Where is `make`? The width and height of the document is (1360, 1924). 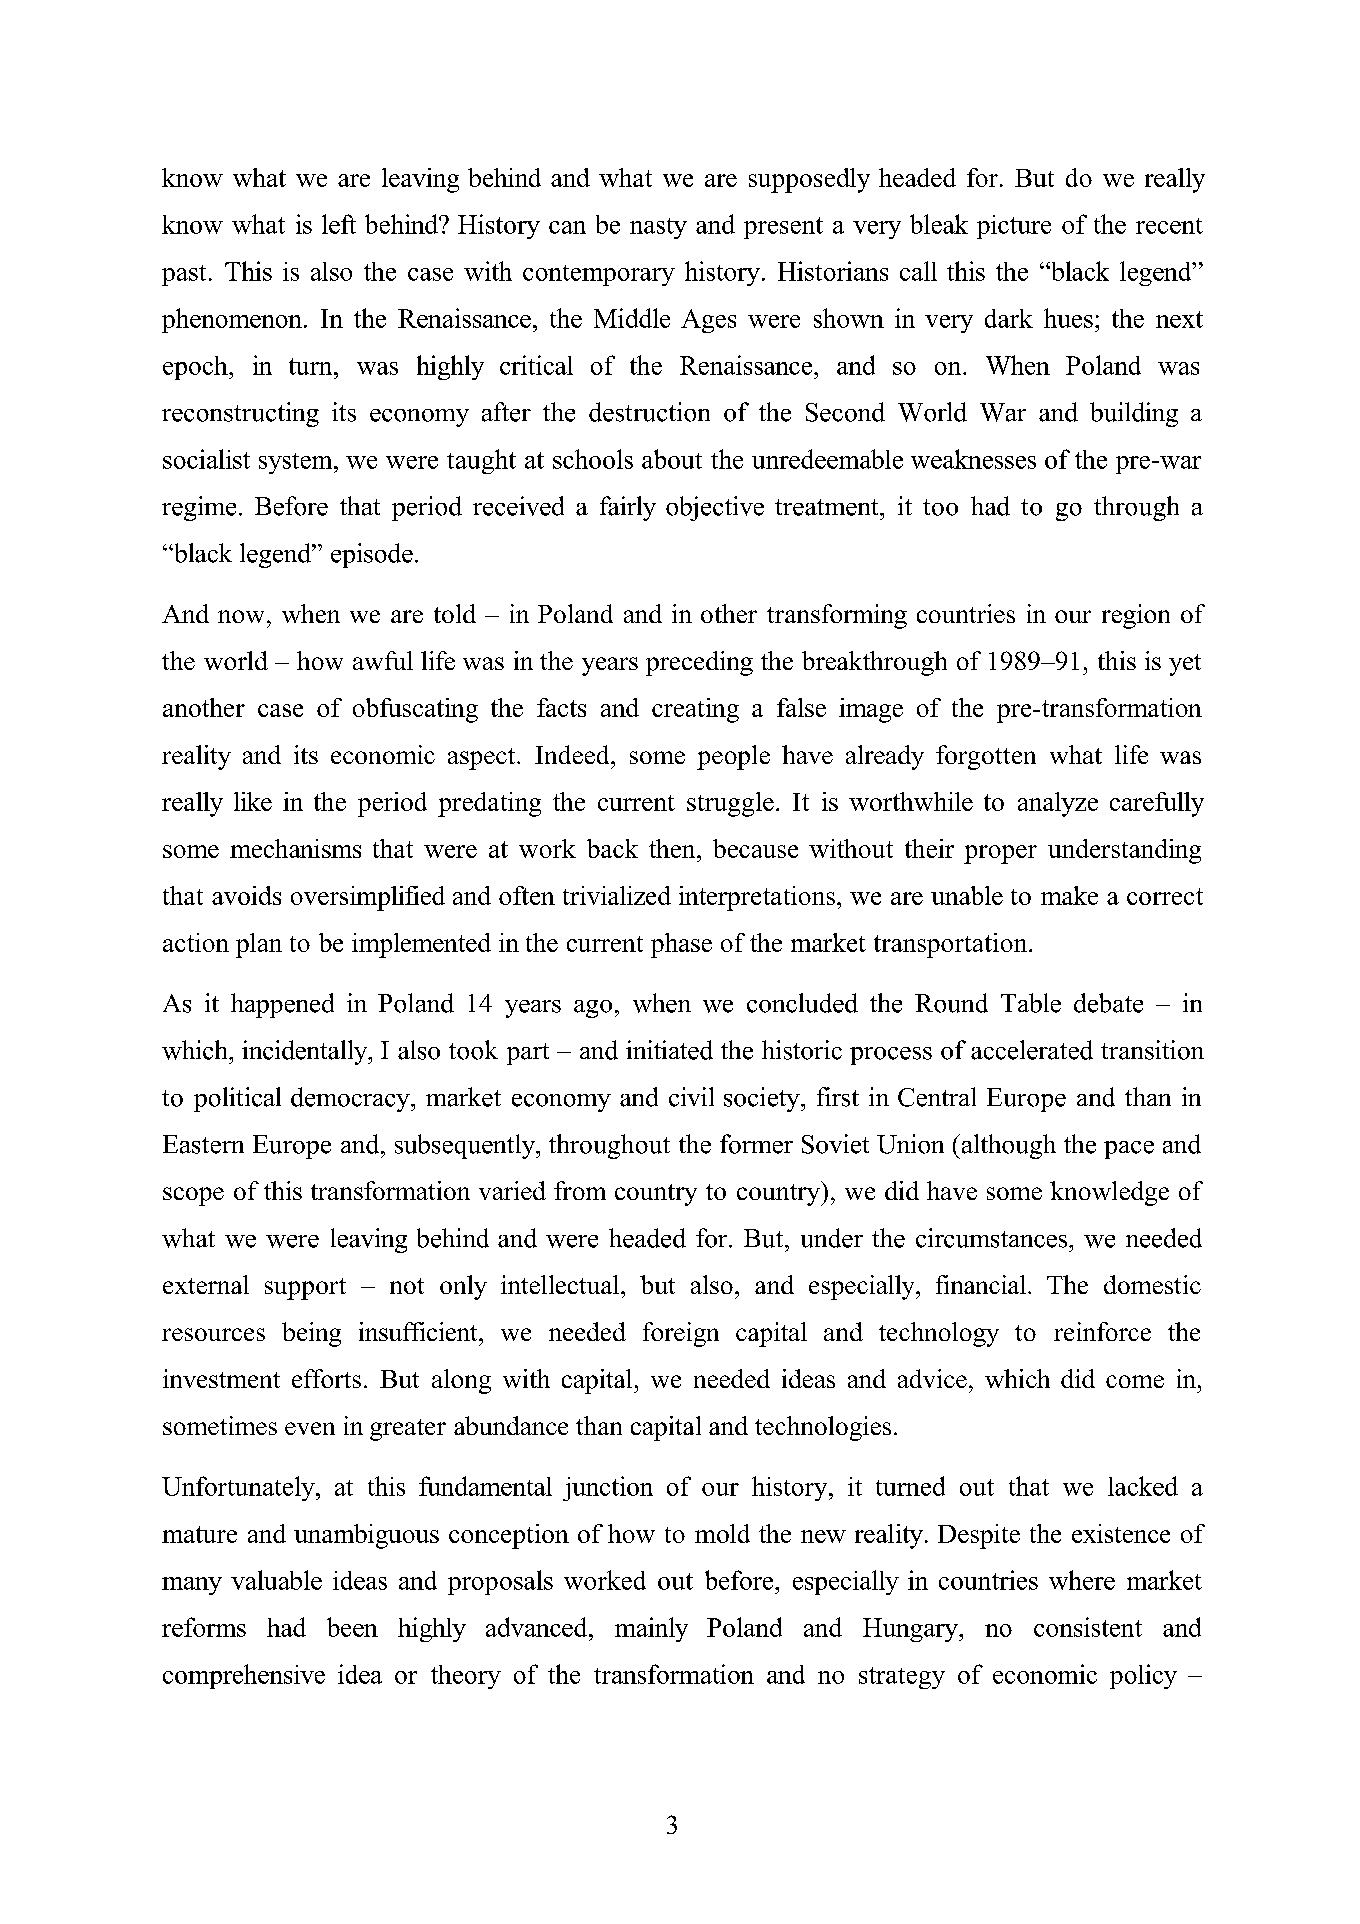 make is located at coordinates (1069, 895).
